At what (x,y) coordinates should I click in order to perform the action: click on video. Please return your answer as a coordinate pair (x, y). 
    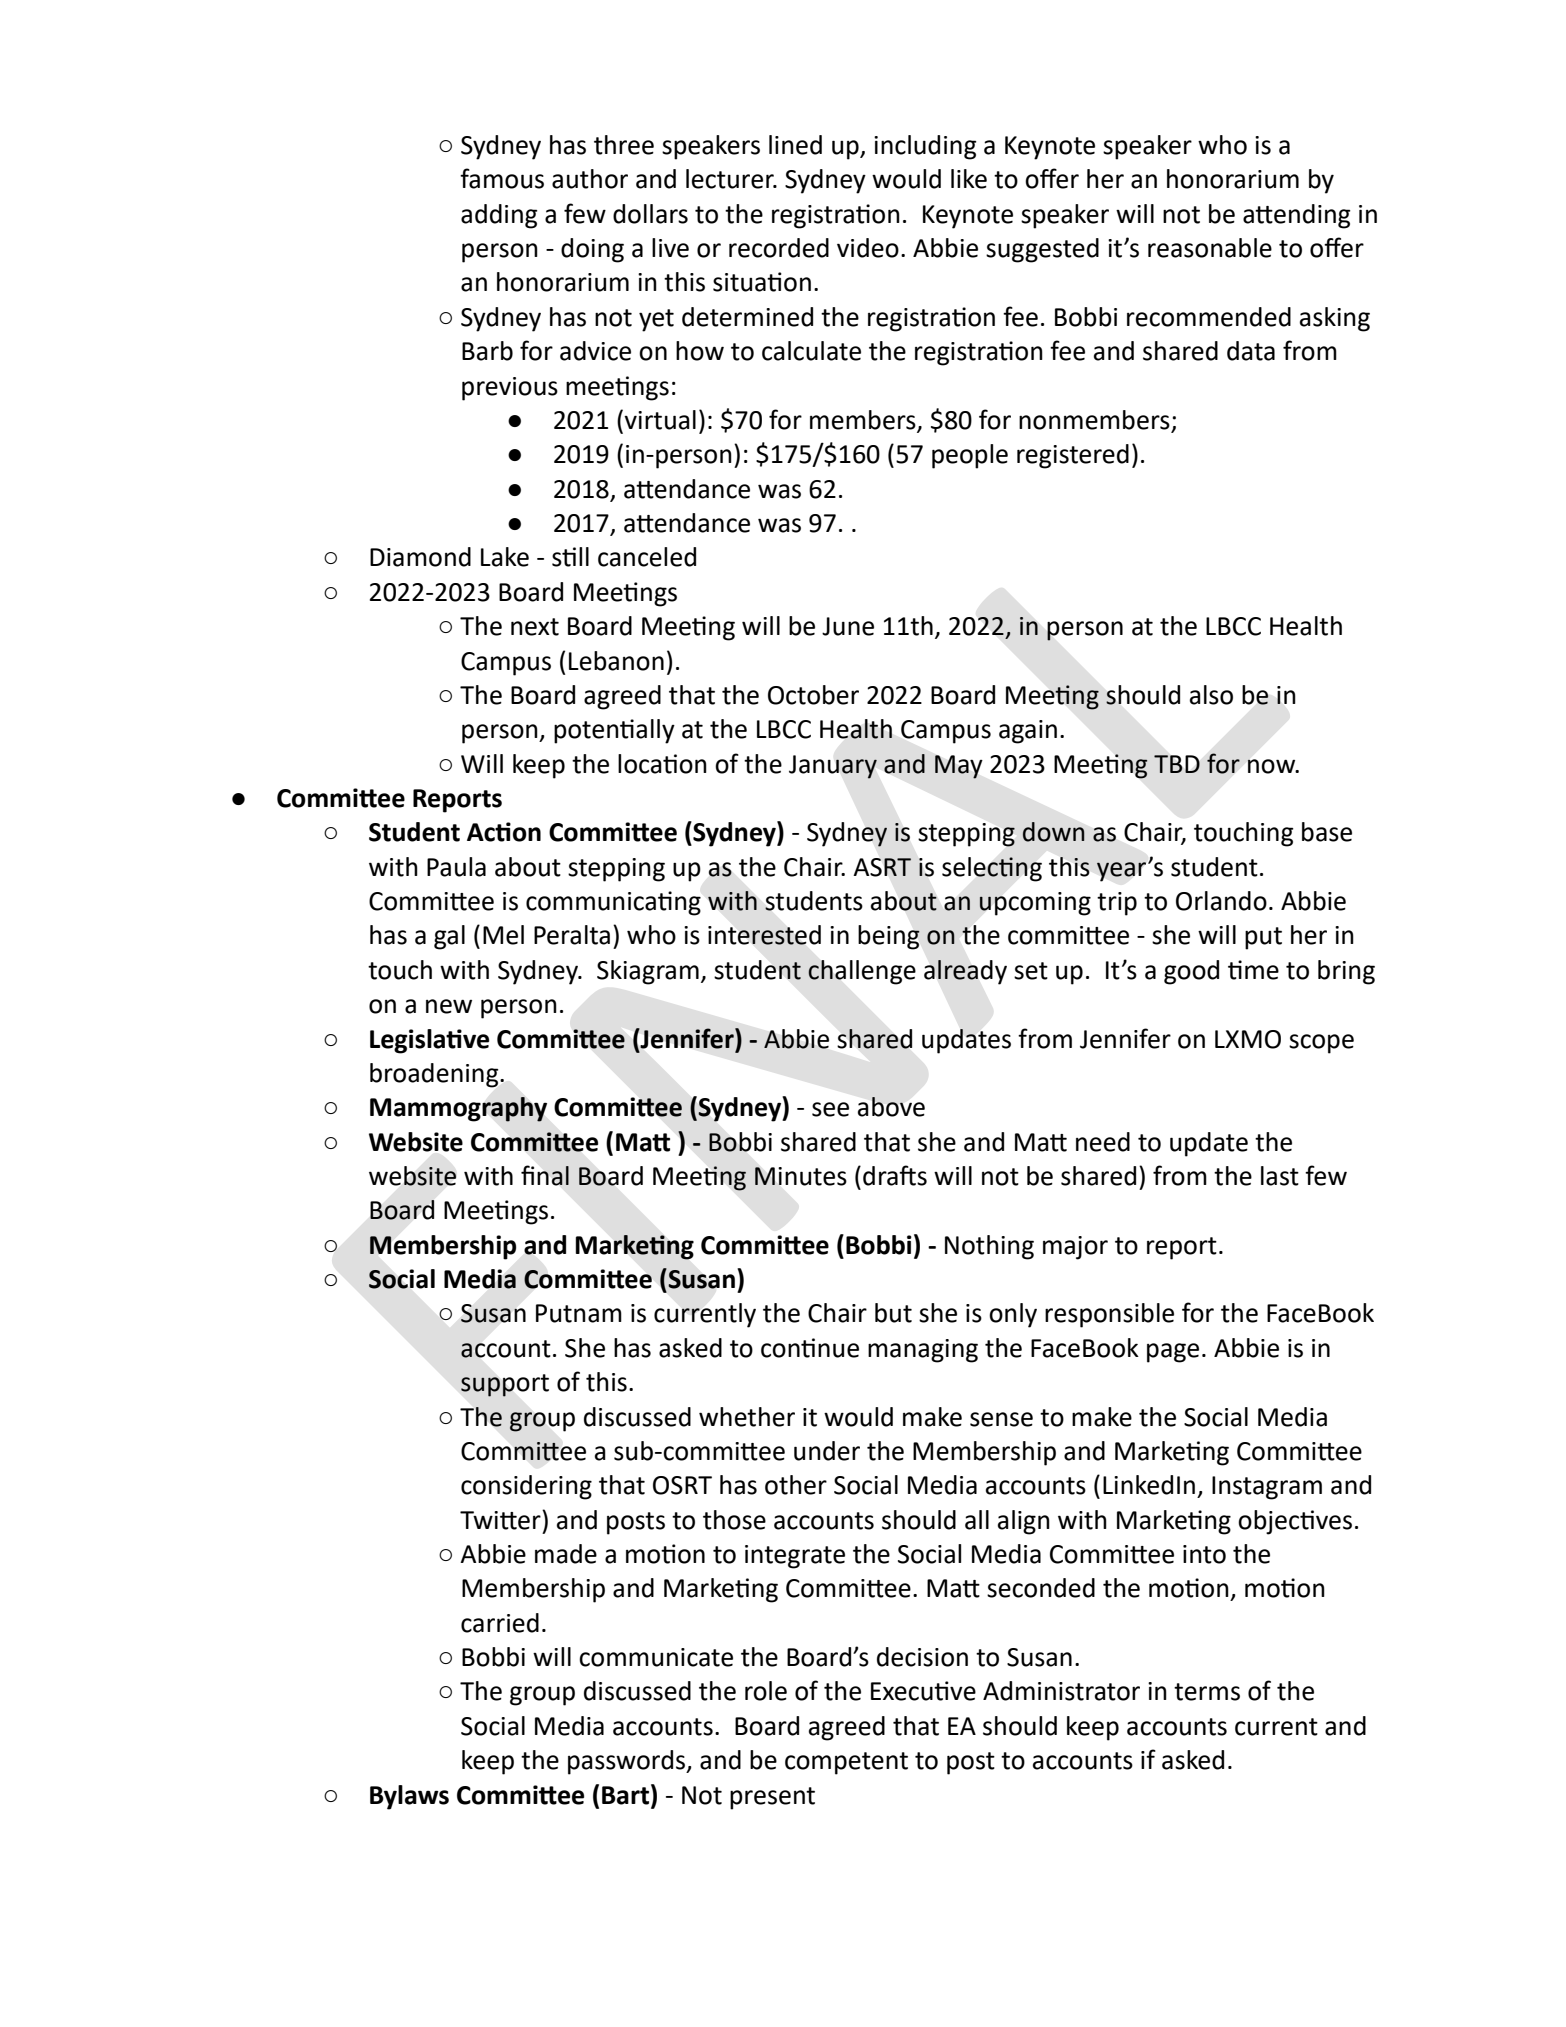
    Looking at the image, I should click on (868, 248).
